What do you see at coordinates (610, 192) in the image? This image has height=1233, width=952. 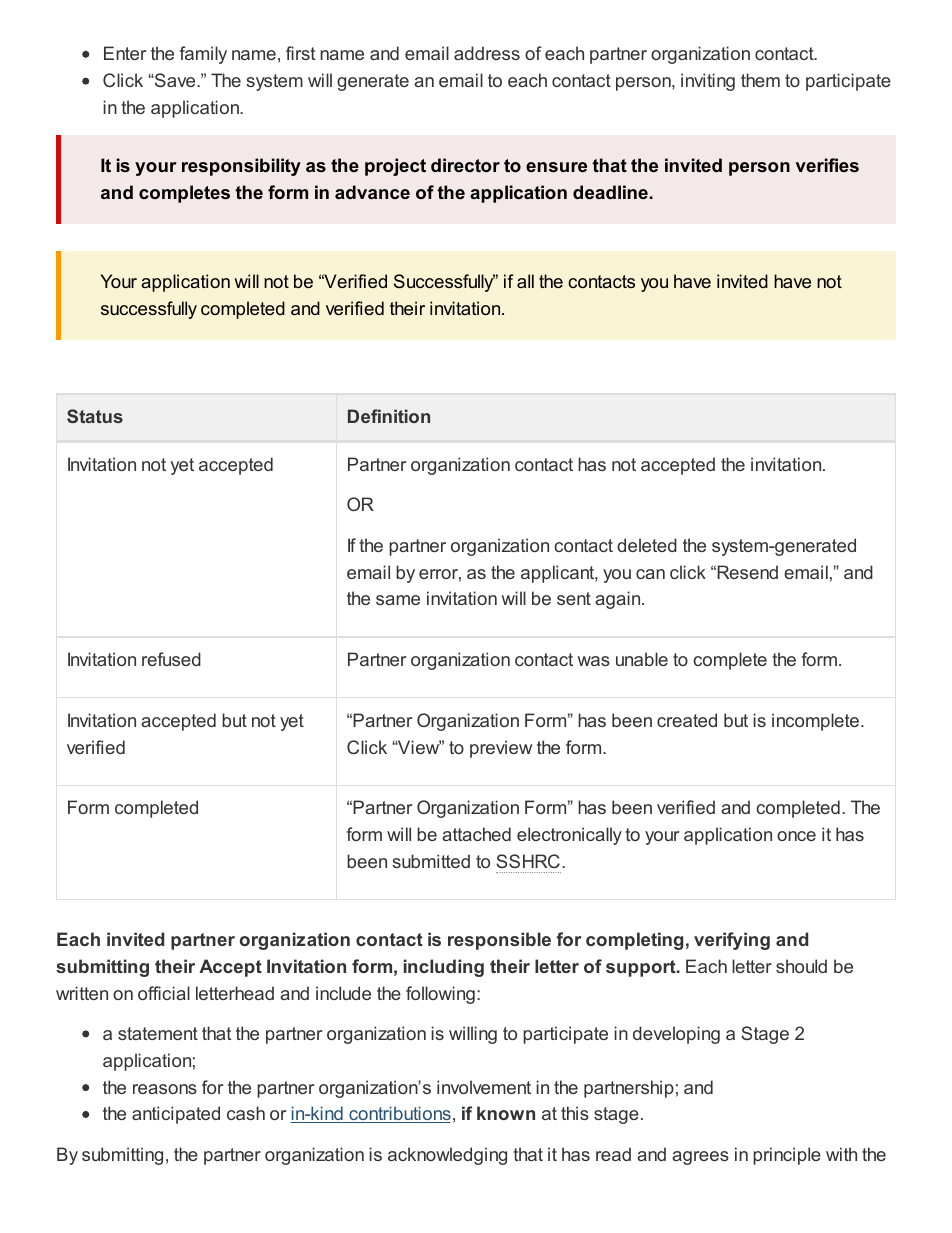 I see `deadline` at bounding box center [610, 192].
